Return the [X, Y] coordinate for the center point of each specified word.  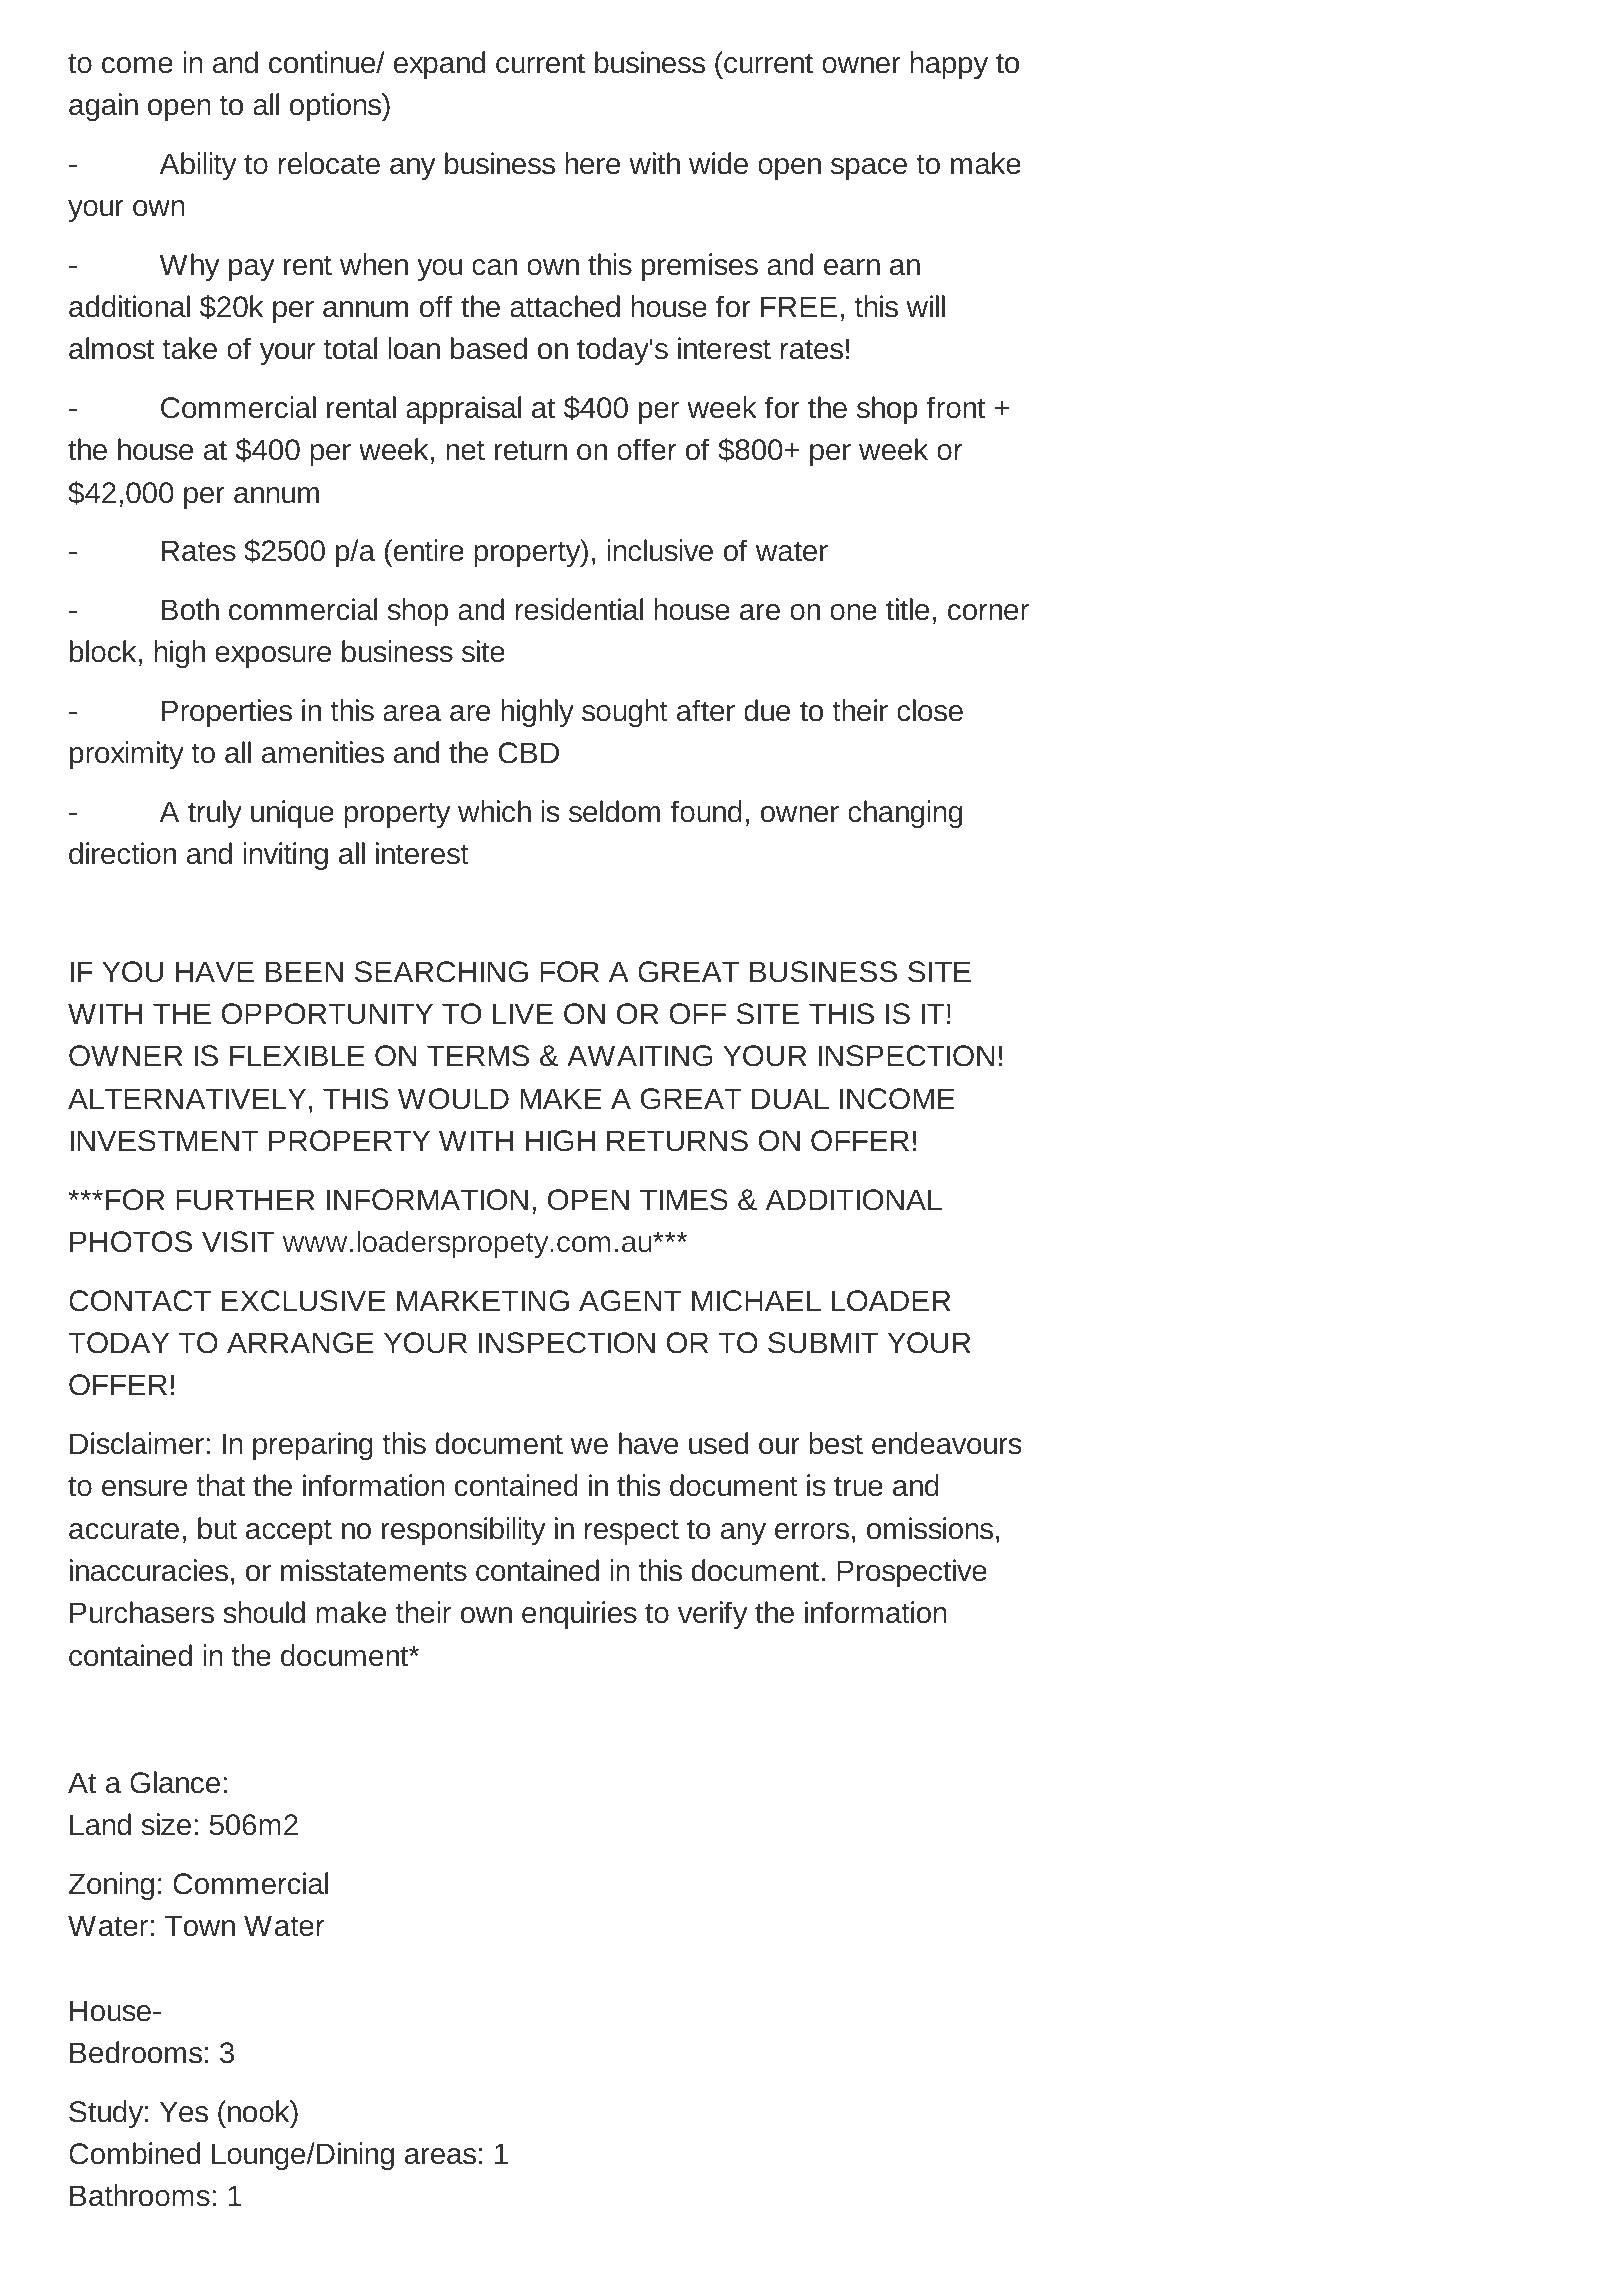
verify [713, 1615]
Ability [198, 166]
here [592, 163]
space [869, 169]
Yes [184, 2112]
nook [260, 2111]
